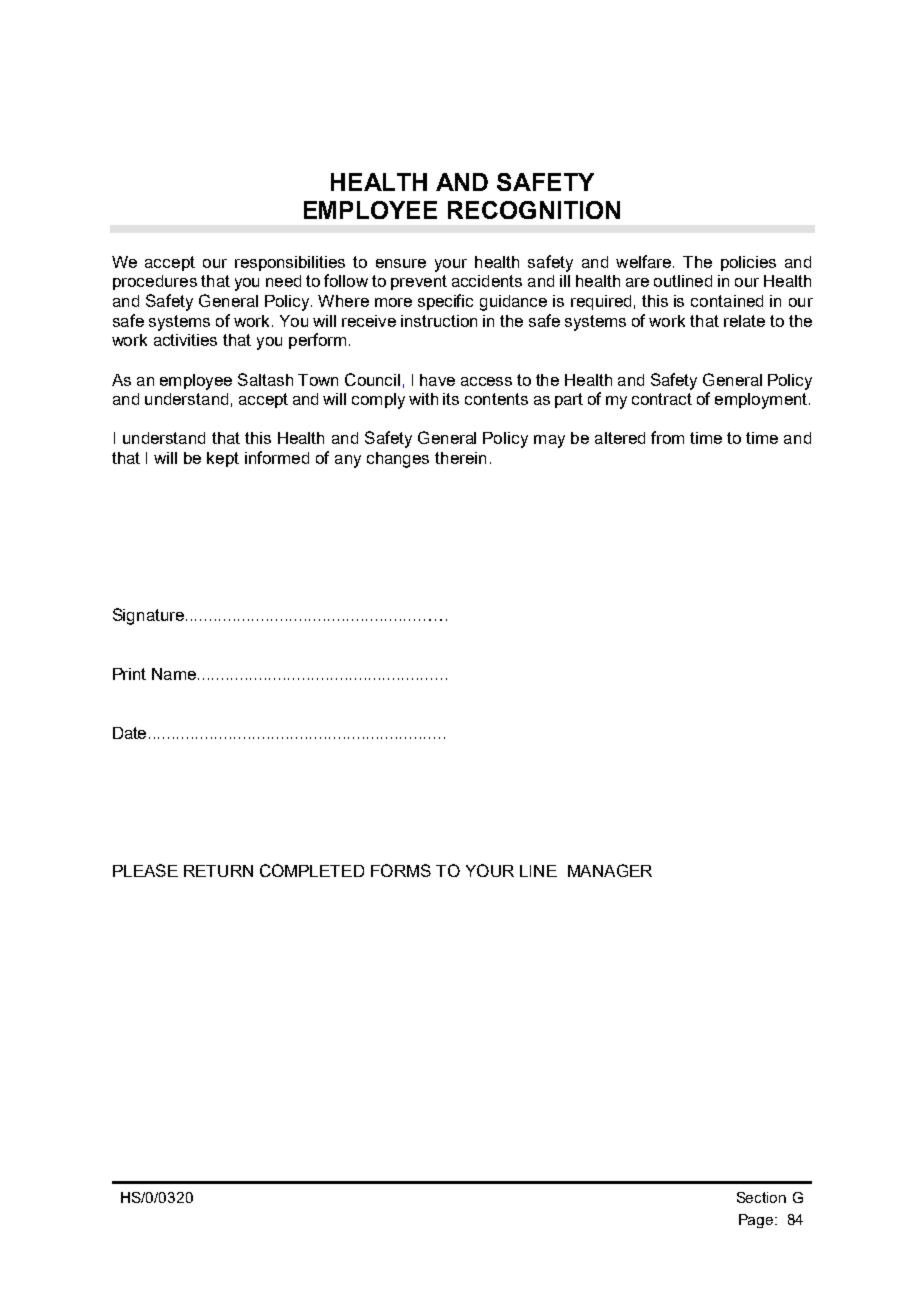  I want to click on welfare, so click(643, 261).
